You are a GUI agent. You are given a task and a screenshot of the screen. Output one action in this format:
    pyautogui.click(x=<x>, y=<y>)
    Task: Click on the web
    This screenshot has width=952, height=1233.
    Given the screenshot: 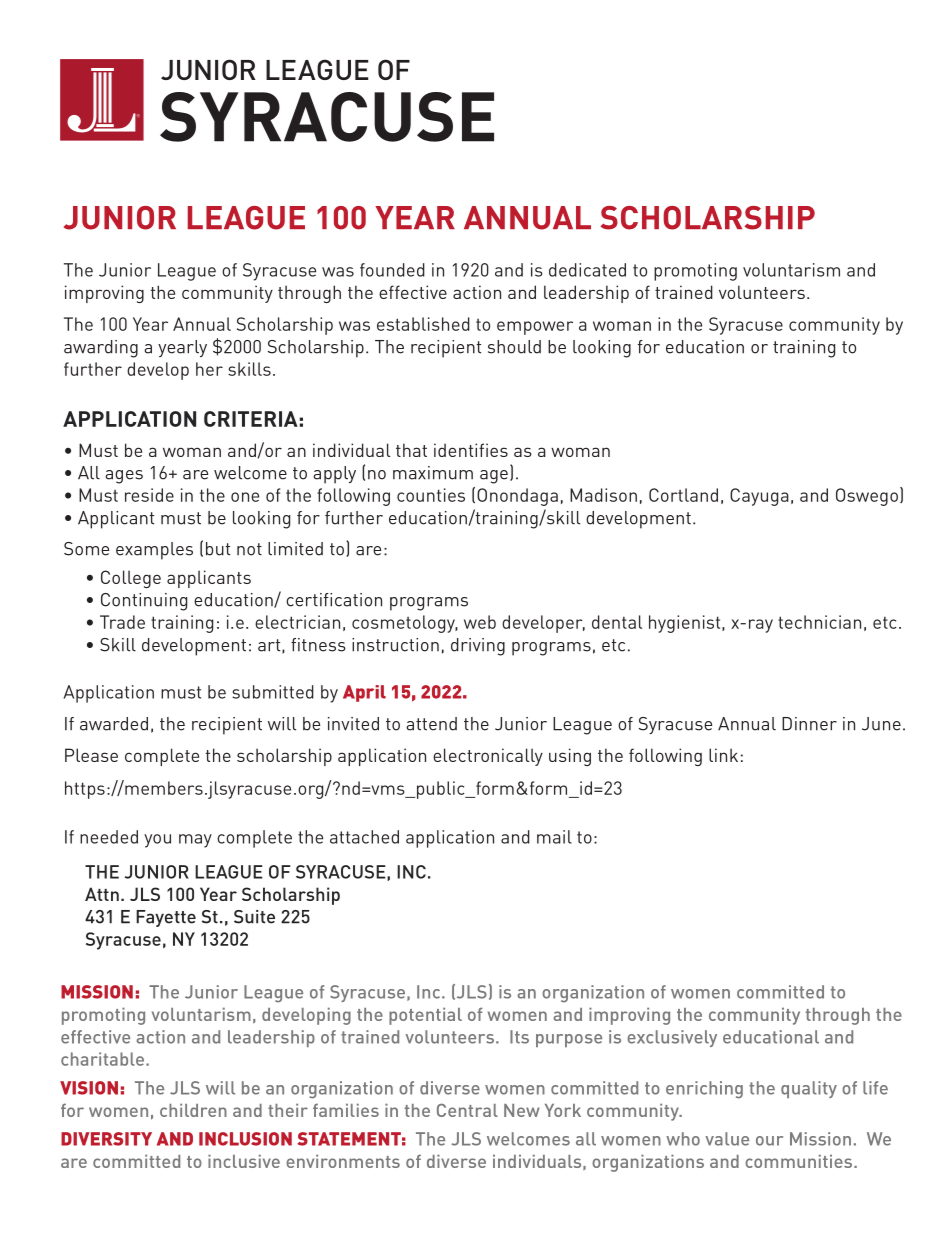 What is the action you would take?
    pyautogui.click(x=480, y=622)
